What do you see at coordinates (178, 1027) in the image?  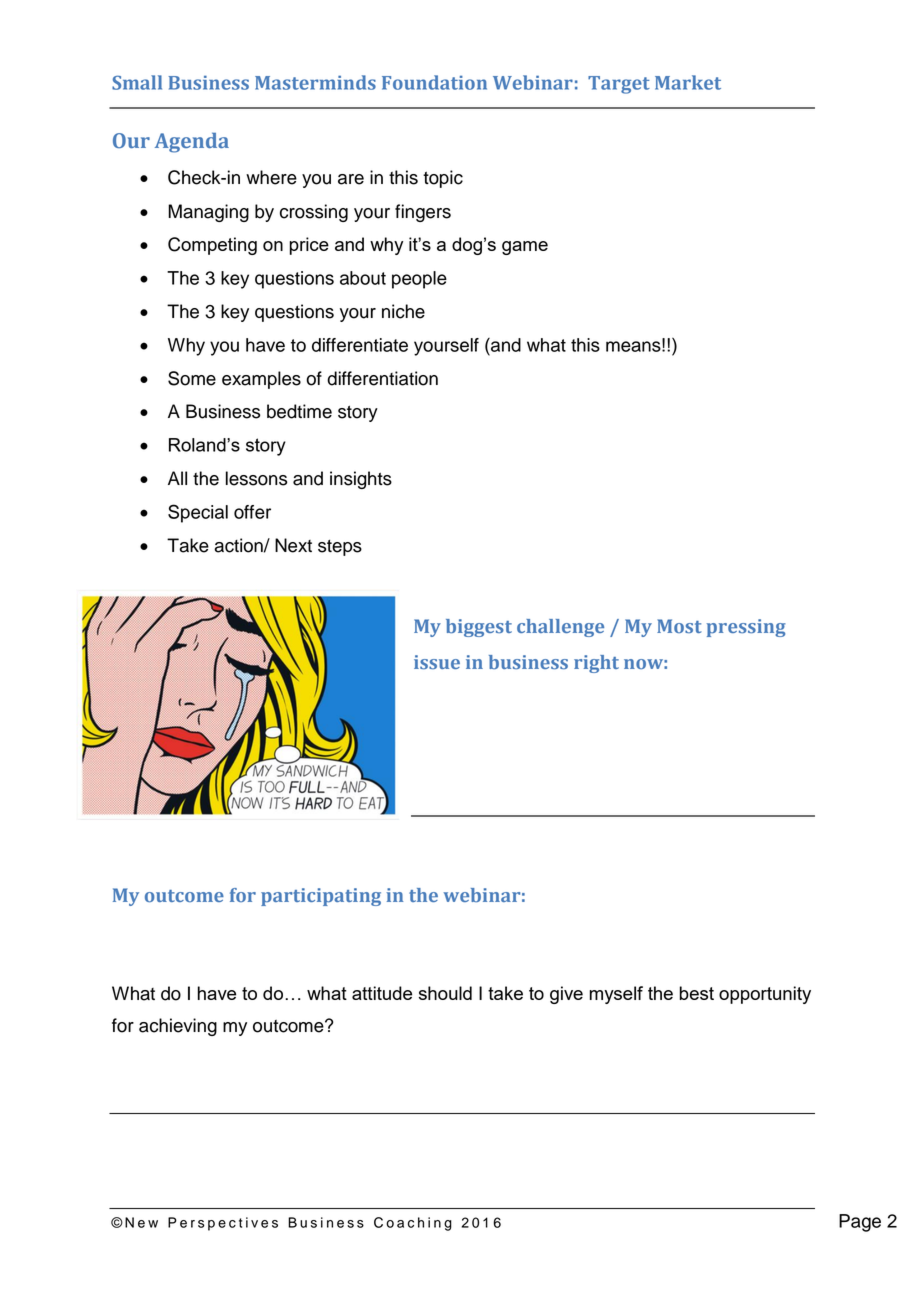 I see `achieving` at bounding box center [178, 1027].
